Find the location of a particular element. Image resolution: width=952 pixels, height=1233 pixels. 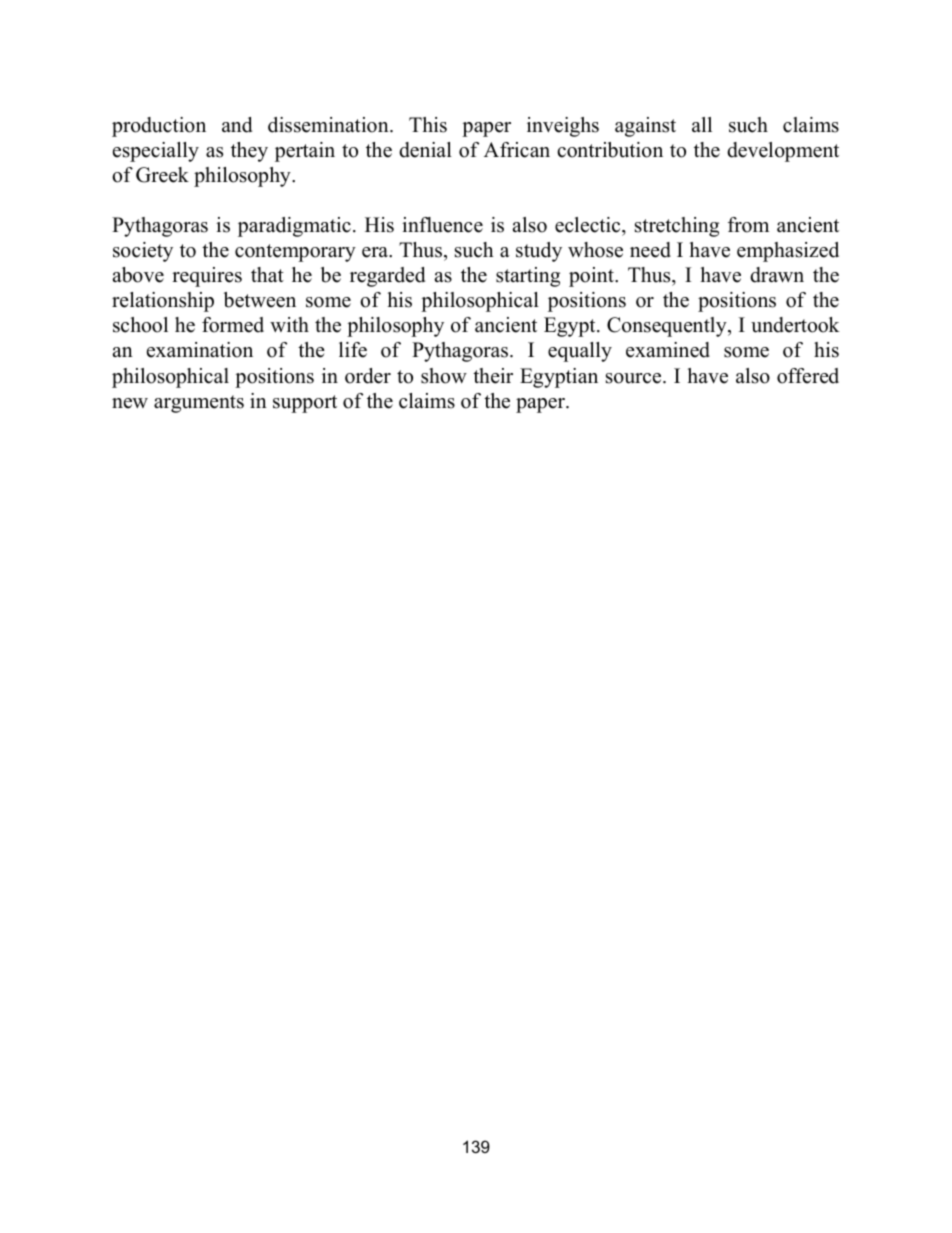

and is located at coordinates (237, 125).
